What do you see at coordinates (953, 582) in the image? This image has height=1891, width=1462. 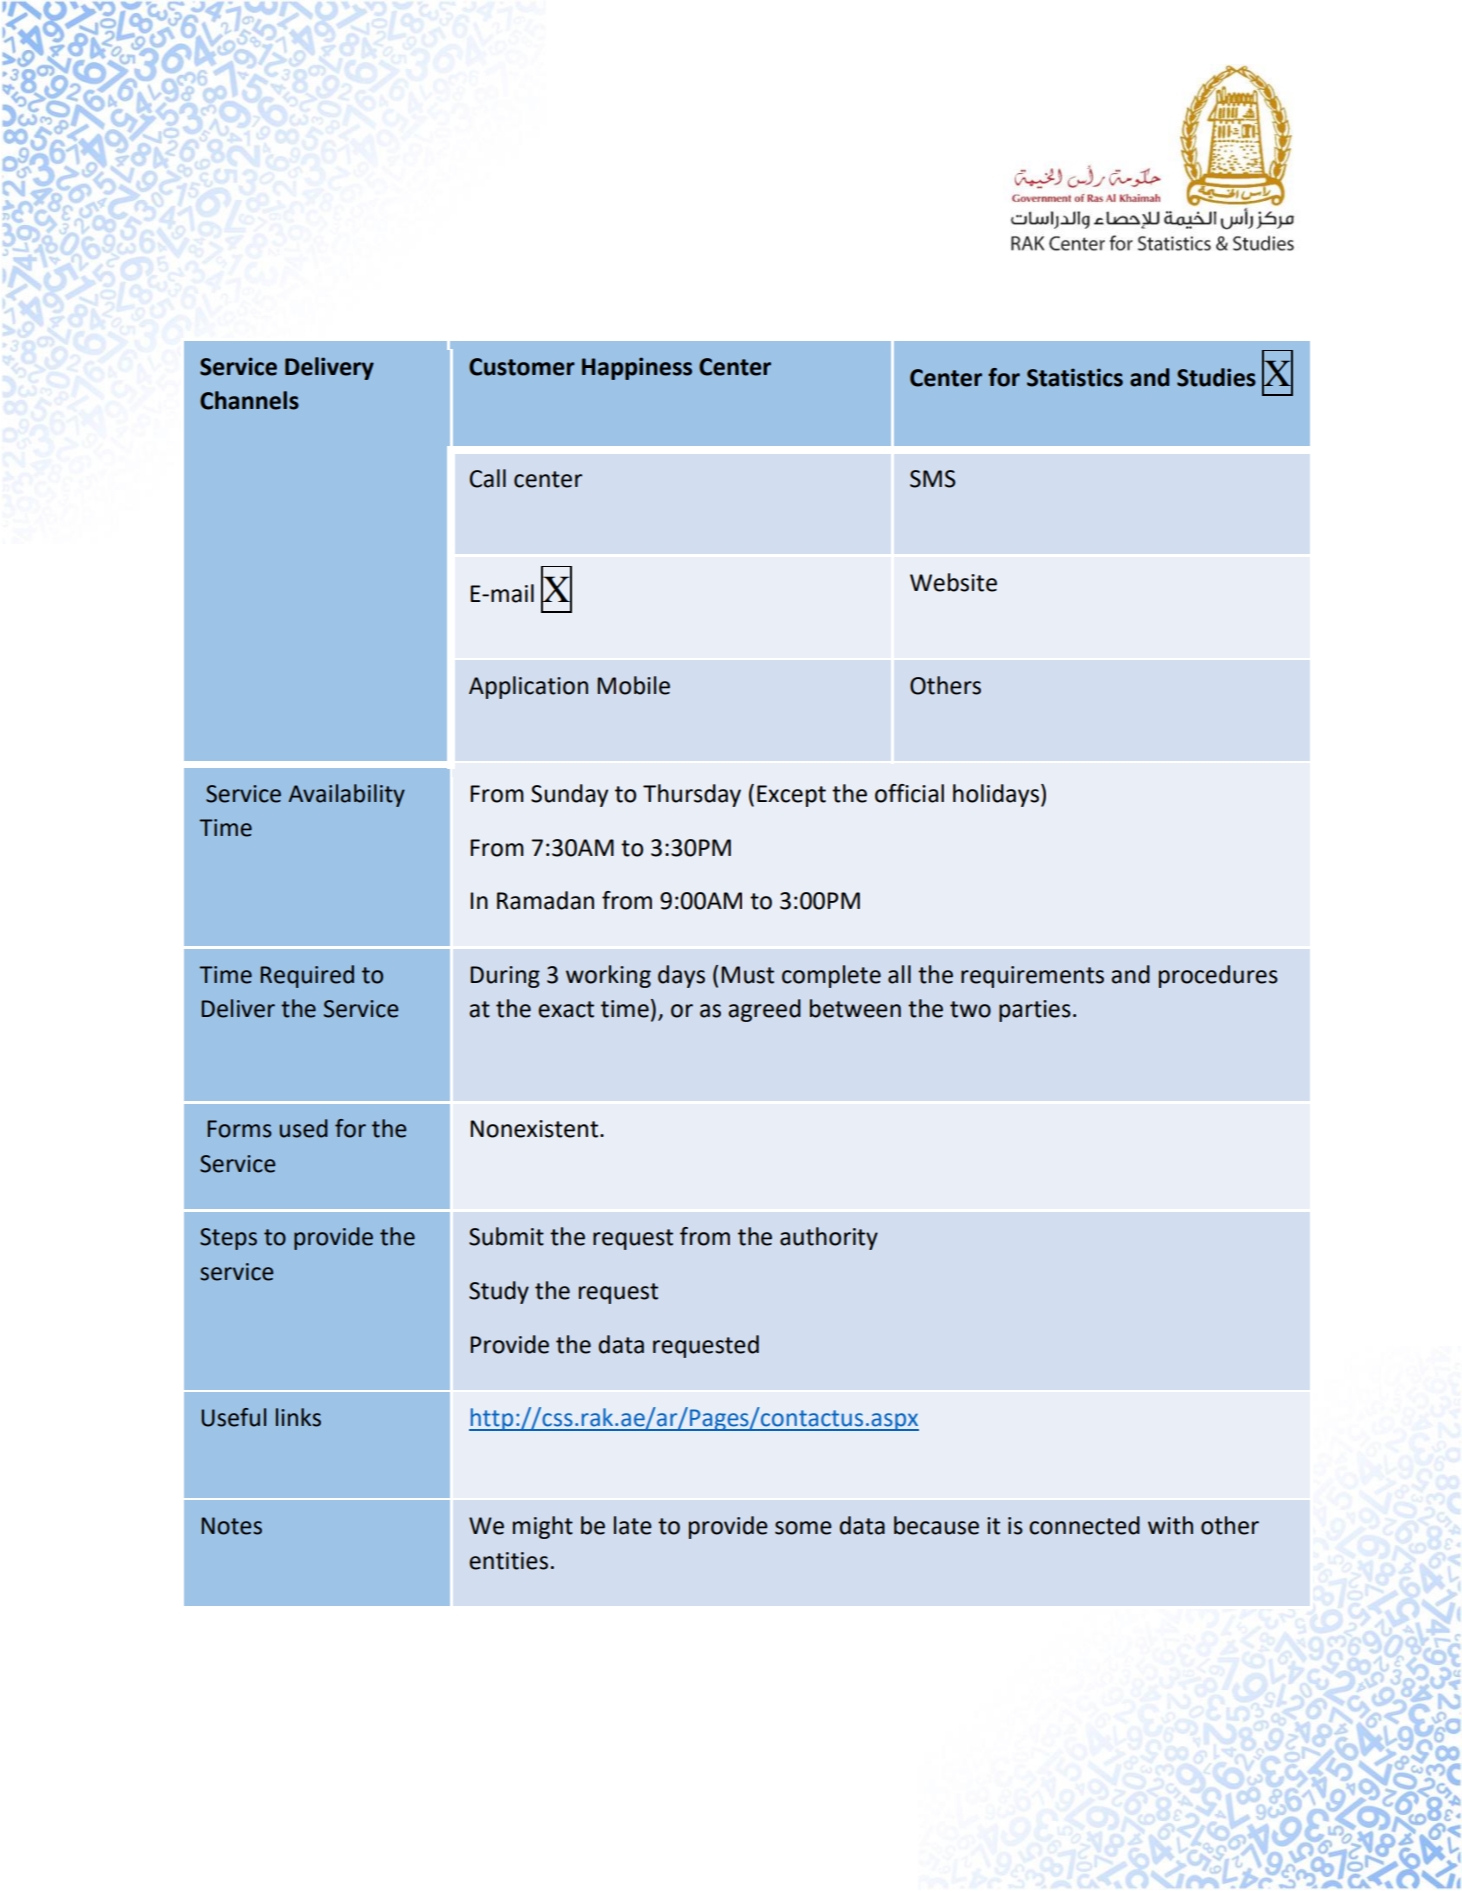 I see `Website` at bounding box center [953, 582].
